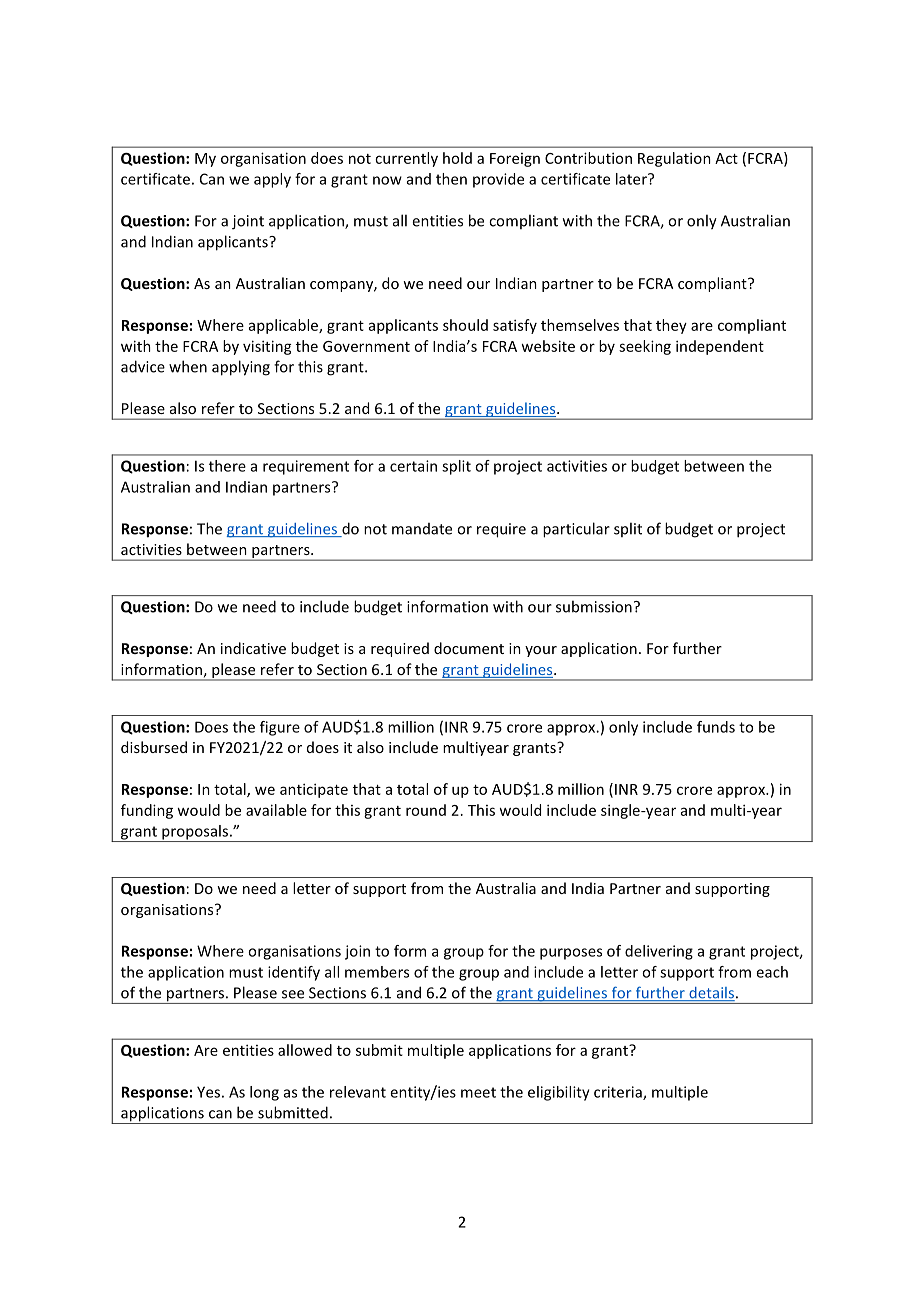 The image size is (924, 1308). Describe the element at coordinates (253, 648) in the document. I see `indicative` at that location.
